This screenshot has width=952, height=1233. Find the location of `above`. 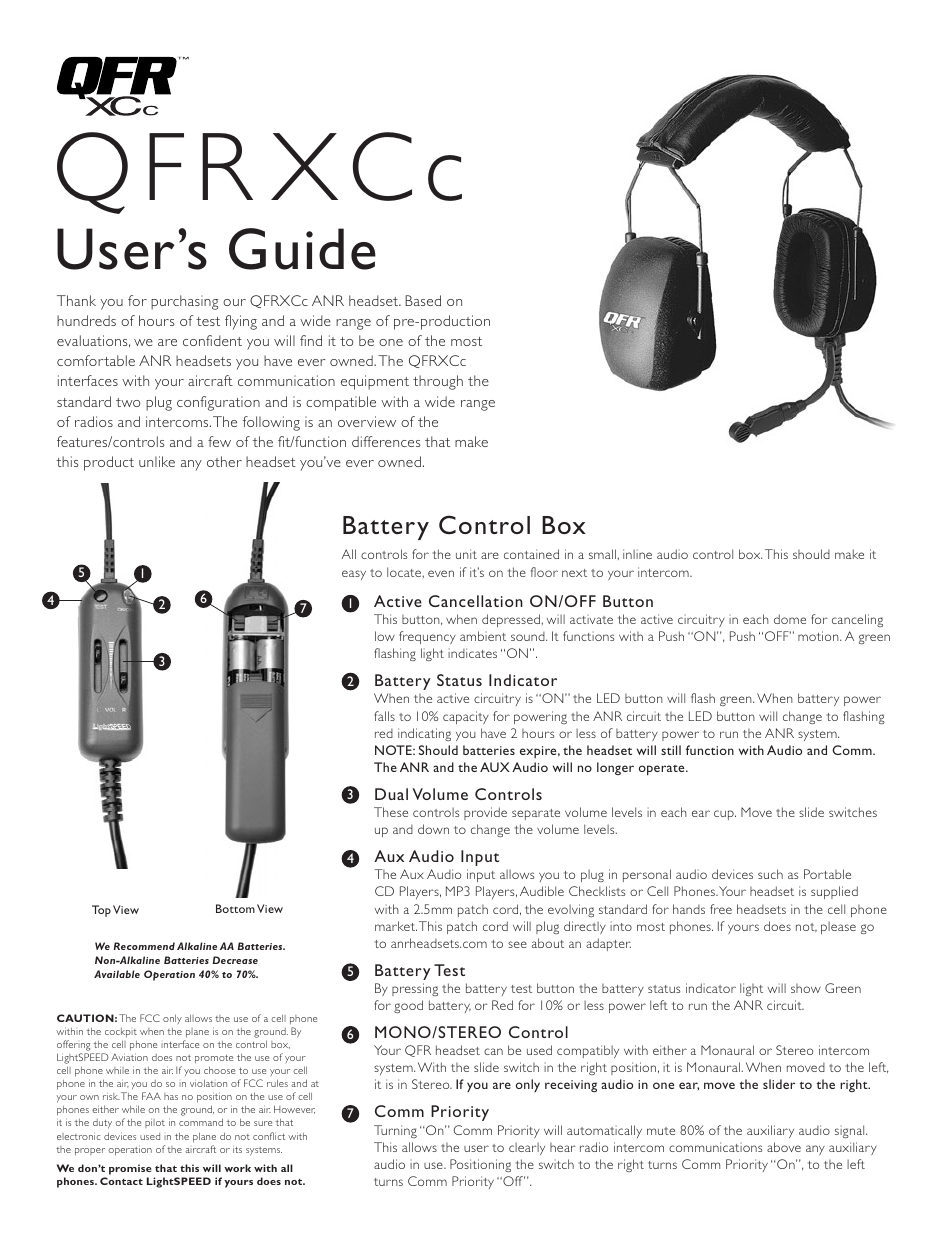

above is located at coordinates (784, 1147).
